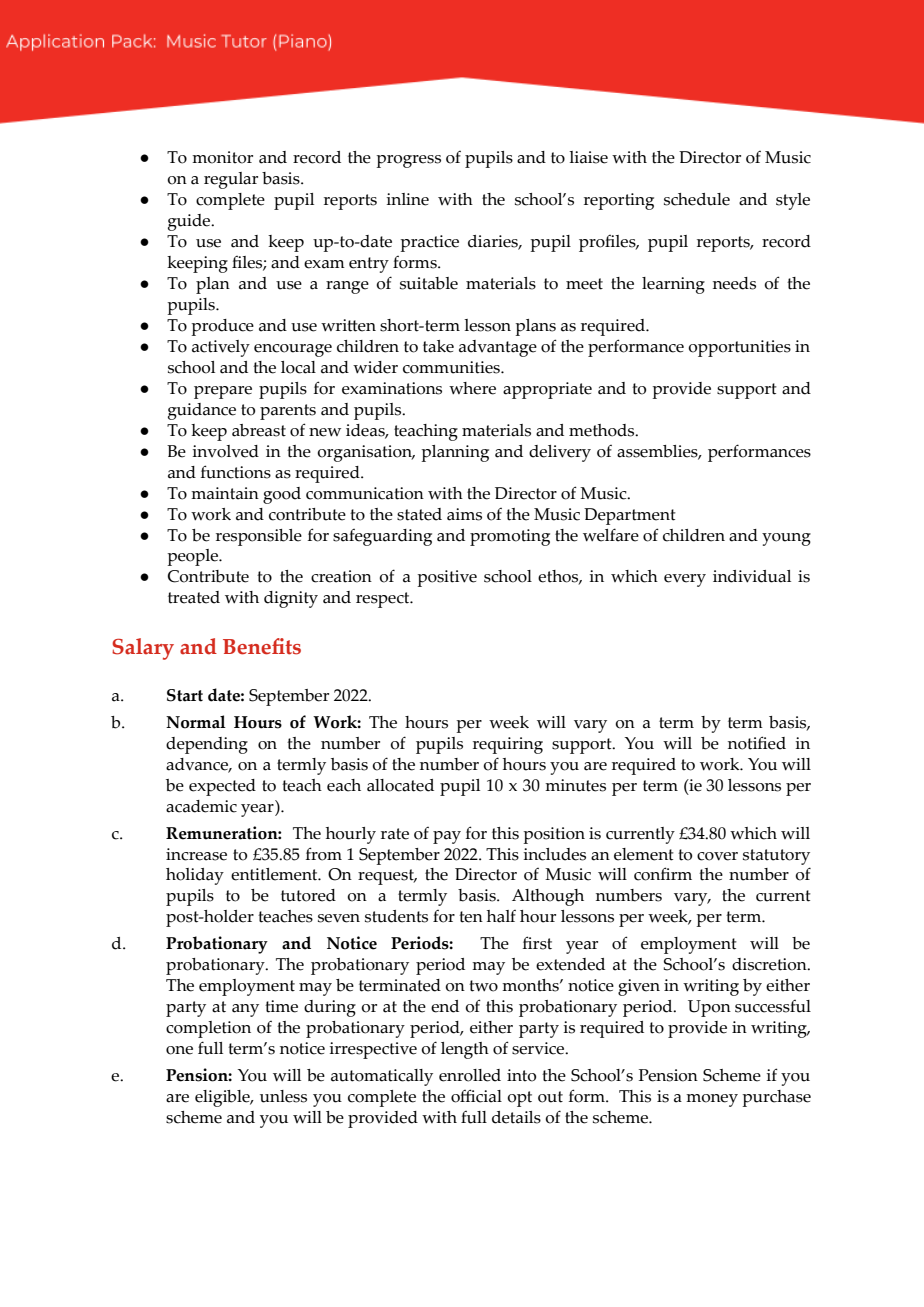 This screenshot has width=924, height=1307. What do you see at coordinates (231, 180) in the screenshot?
I see `regular` at bounding box center [231, 180].
